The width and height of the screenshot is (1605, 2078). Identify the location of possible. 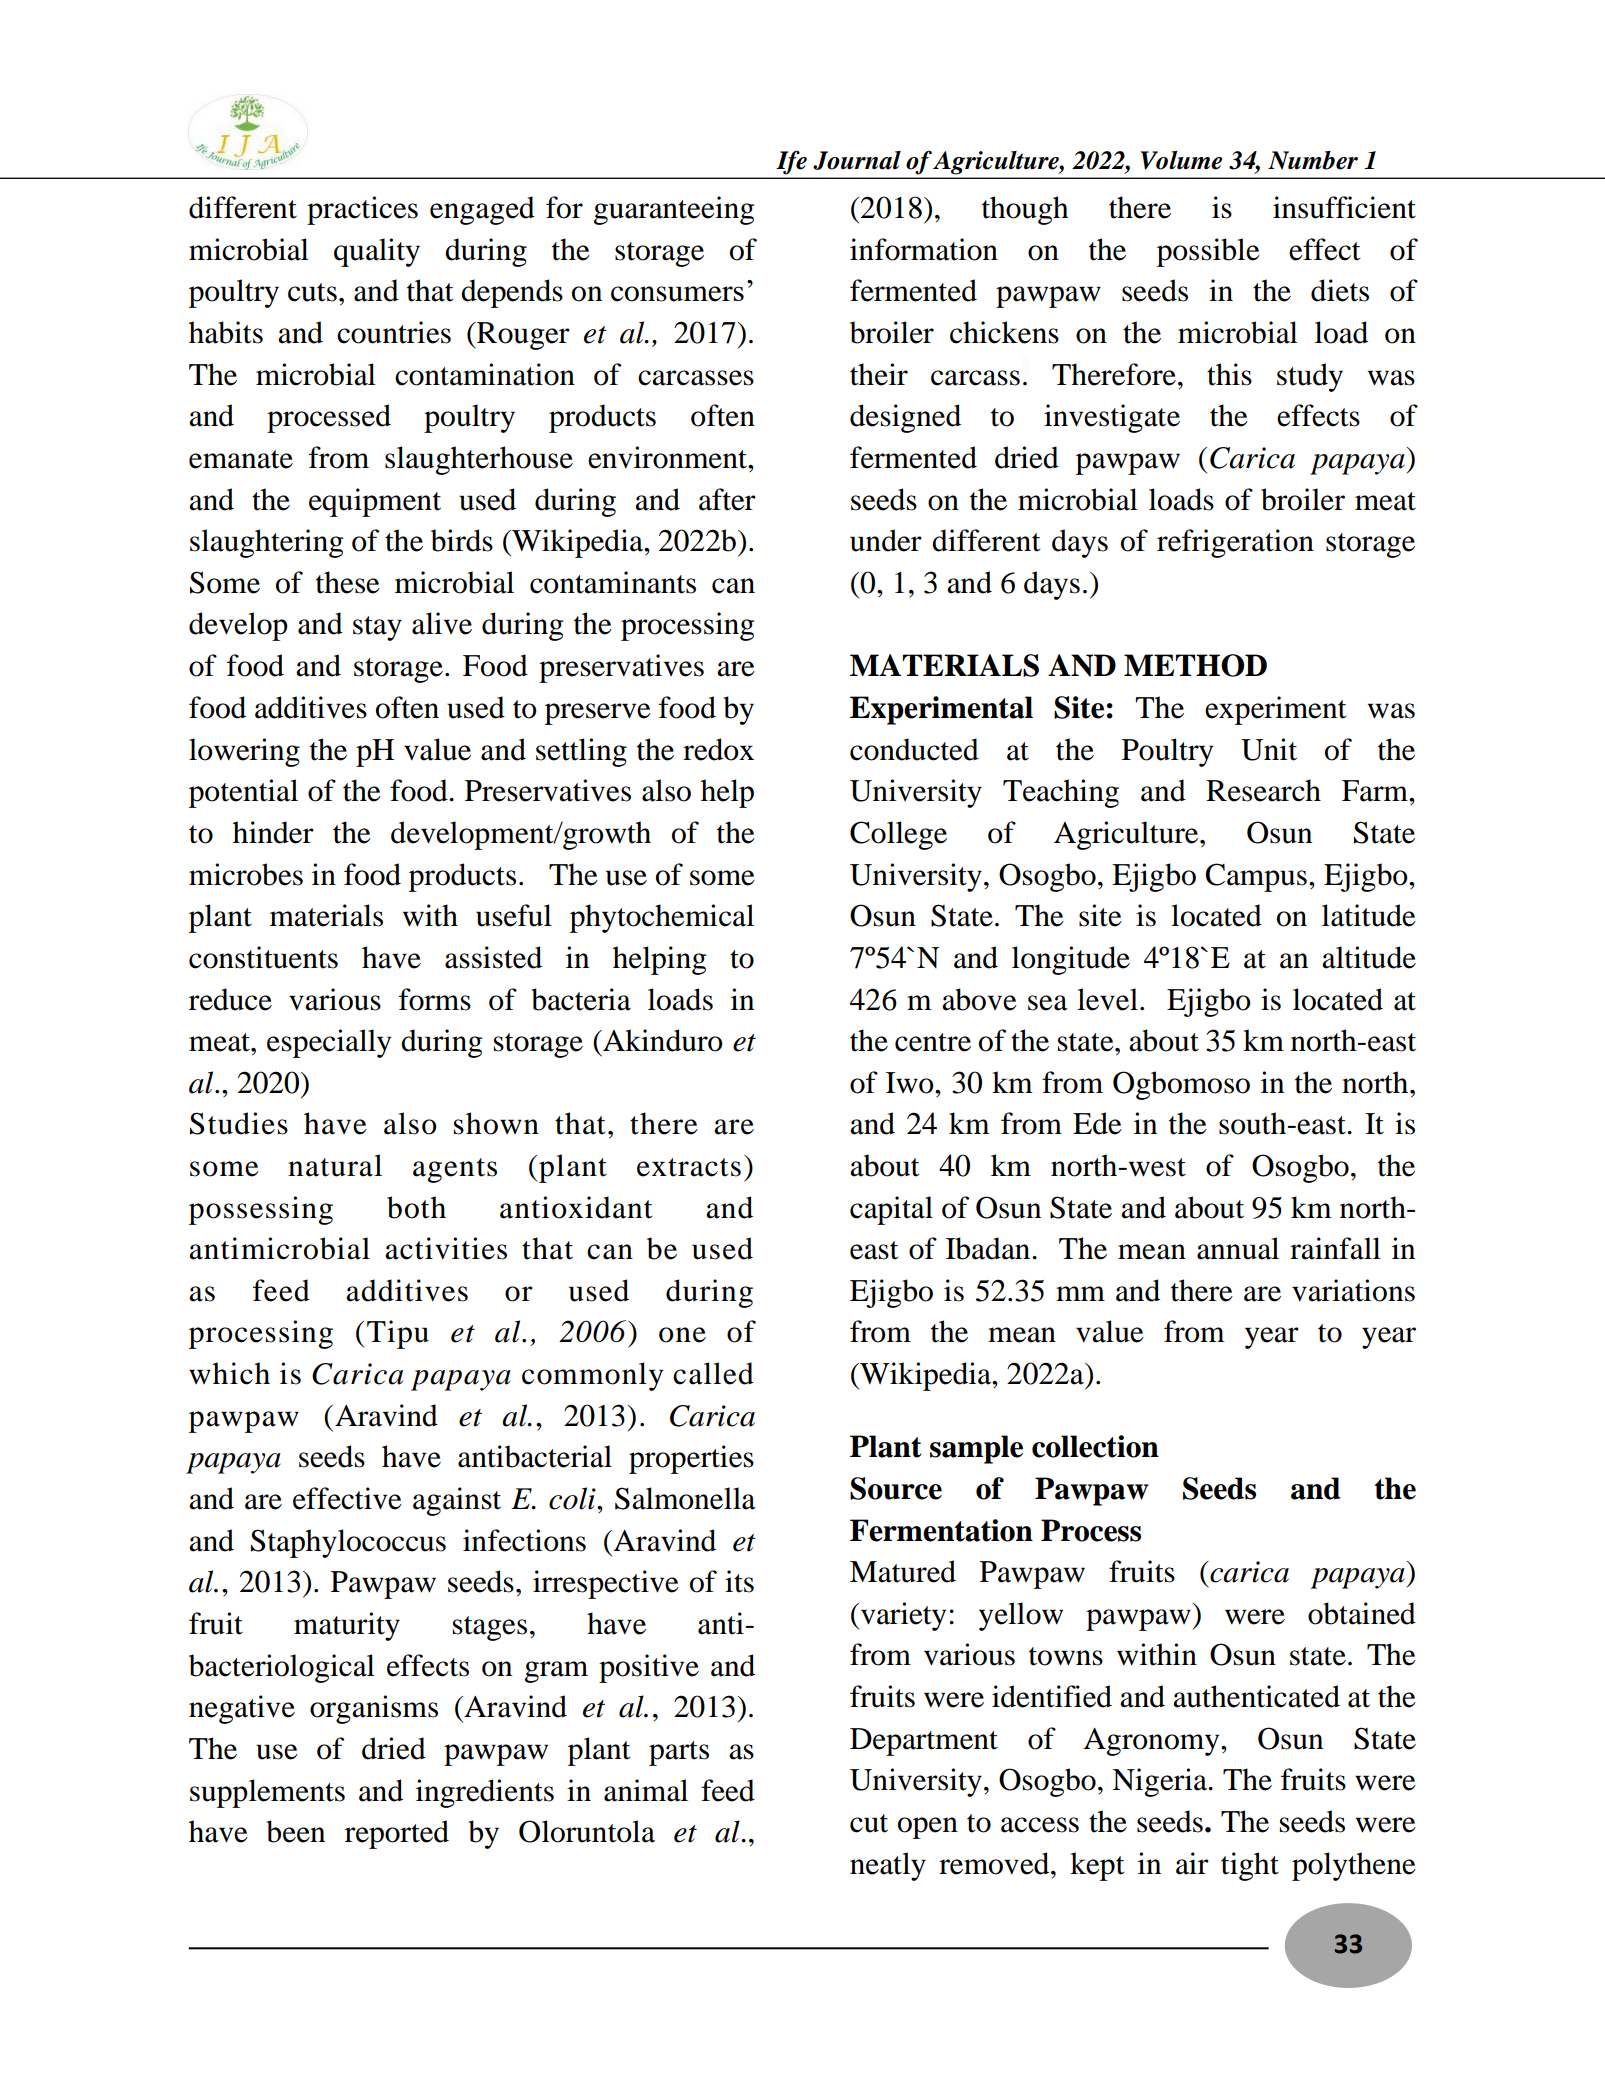
(1208, 252).
